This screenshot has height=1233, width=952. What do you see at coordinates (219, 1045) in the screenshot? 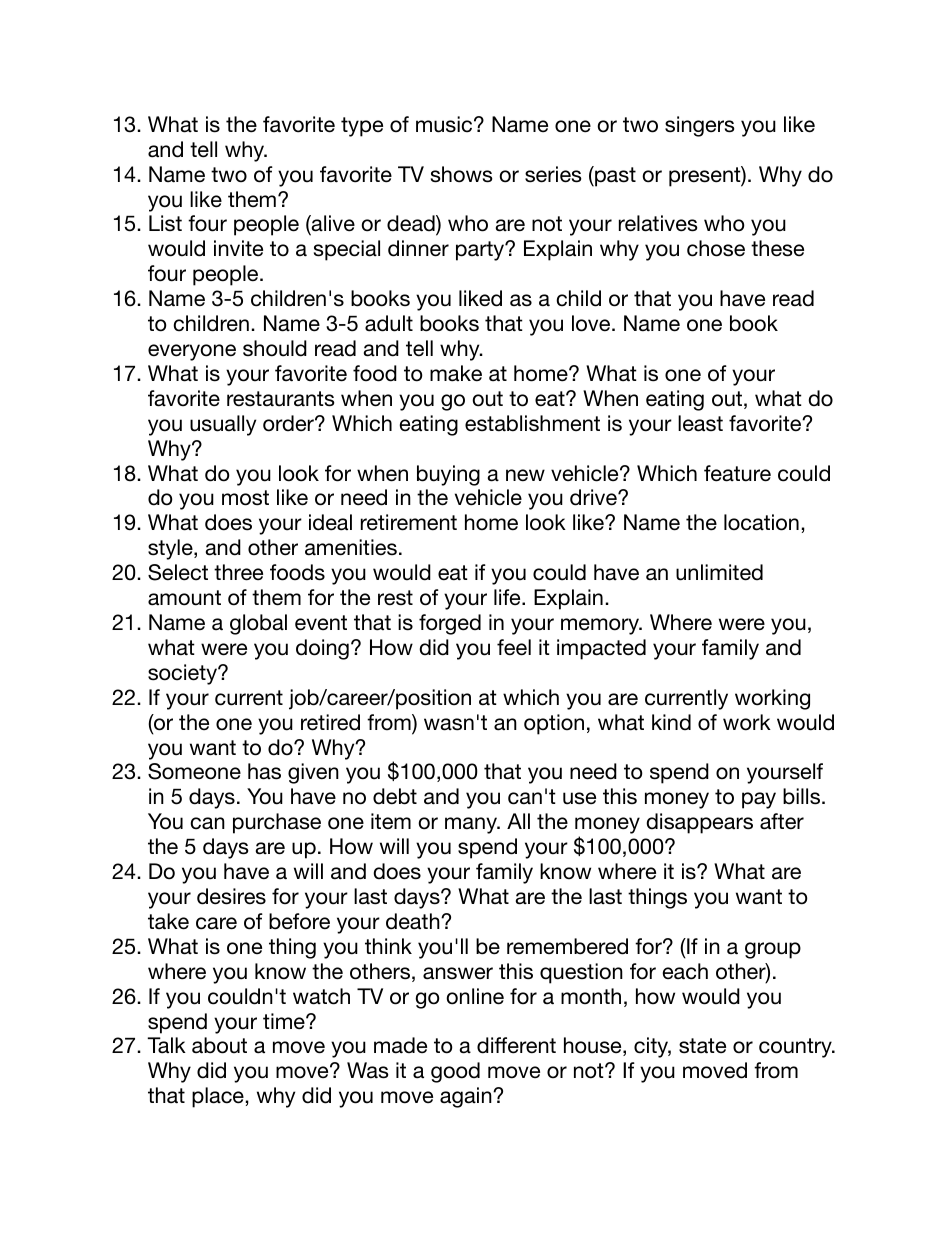
I see `about` at bounding box center [219, 1045].
